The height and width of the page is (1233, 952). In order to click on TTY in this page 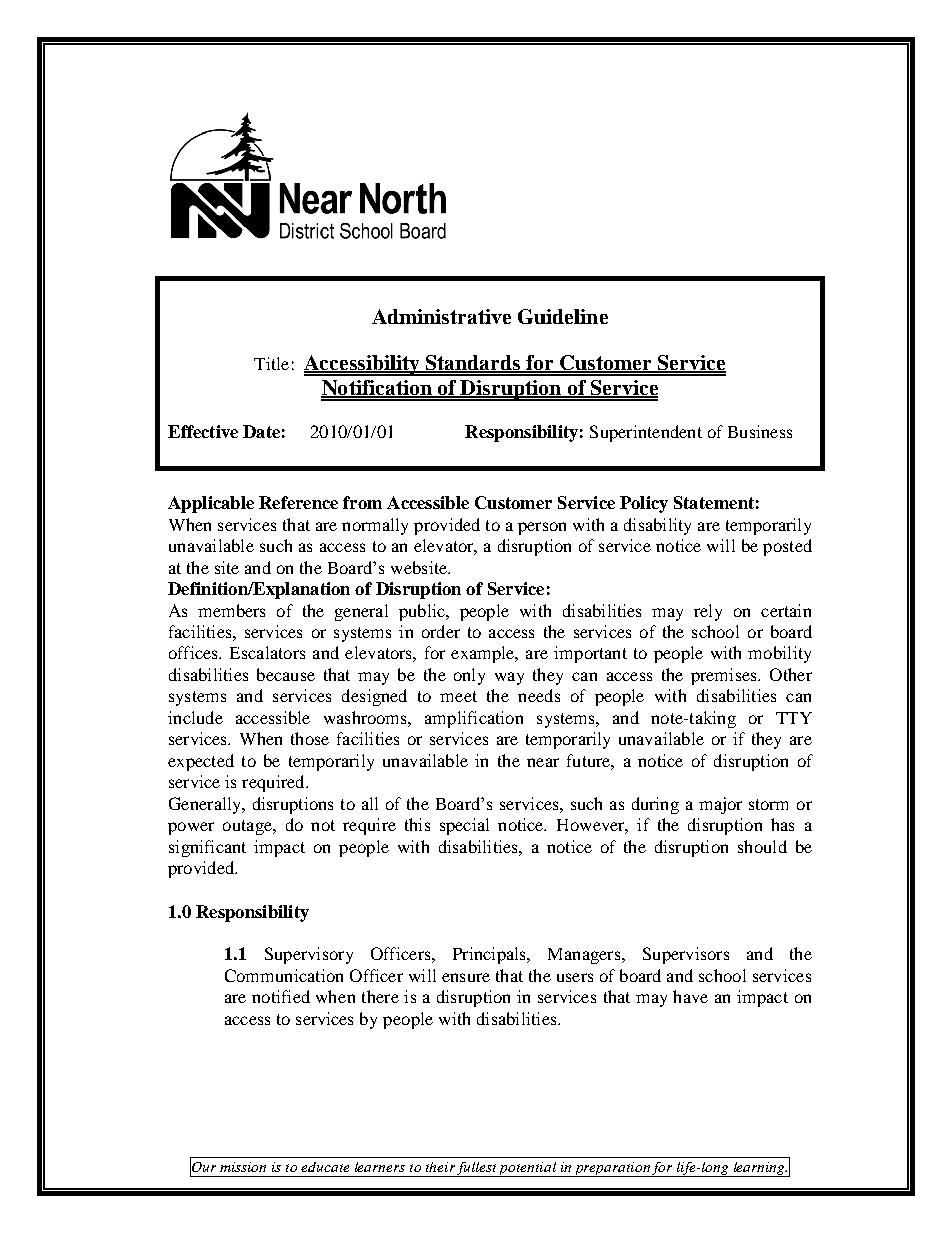, I will do `click(794, 718)`.
